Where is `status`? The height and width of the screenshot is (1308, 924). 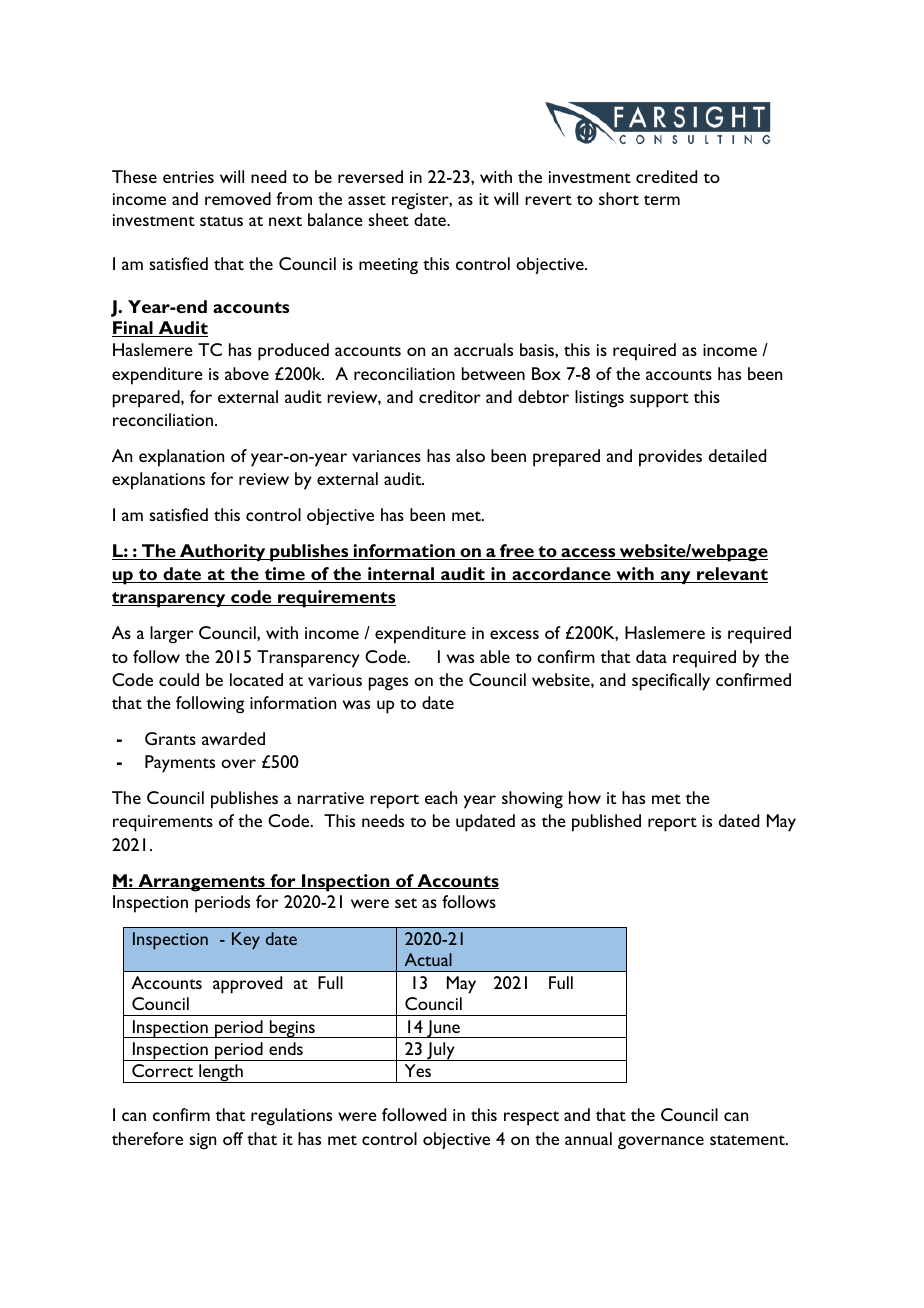
status is located at coordinates (221, 221).
